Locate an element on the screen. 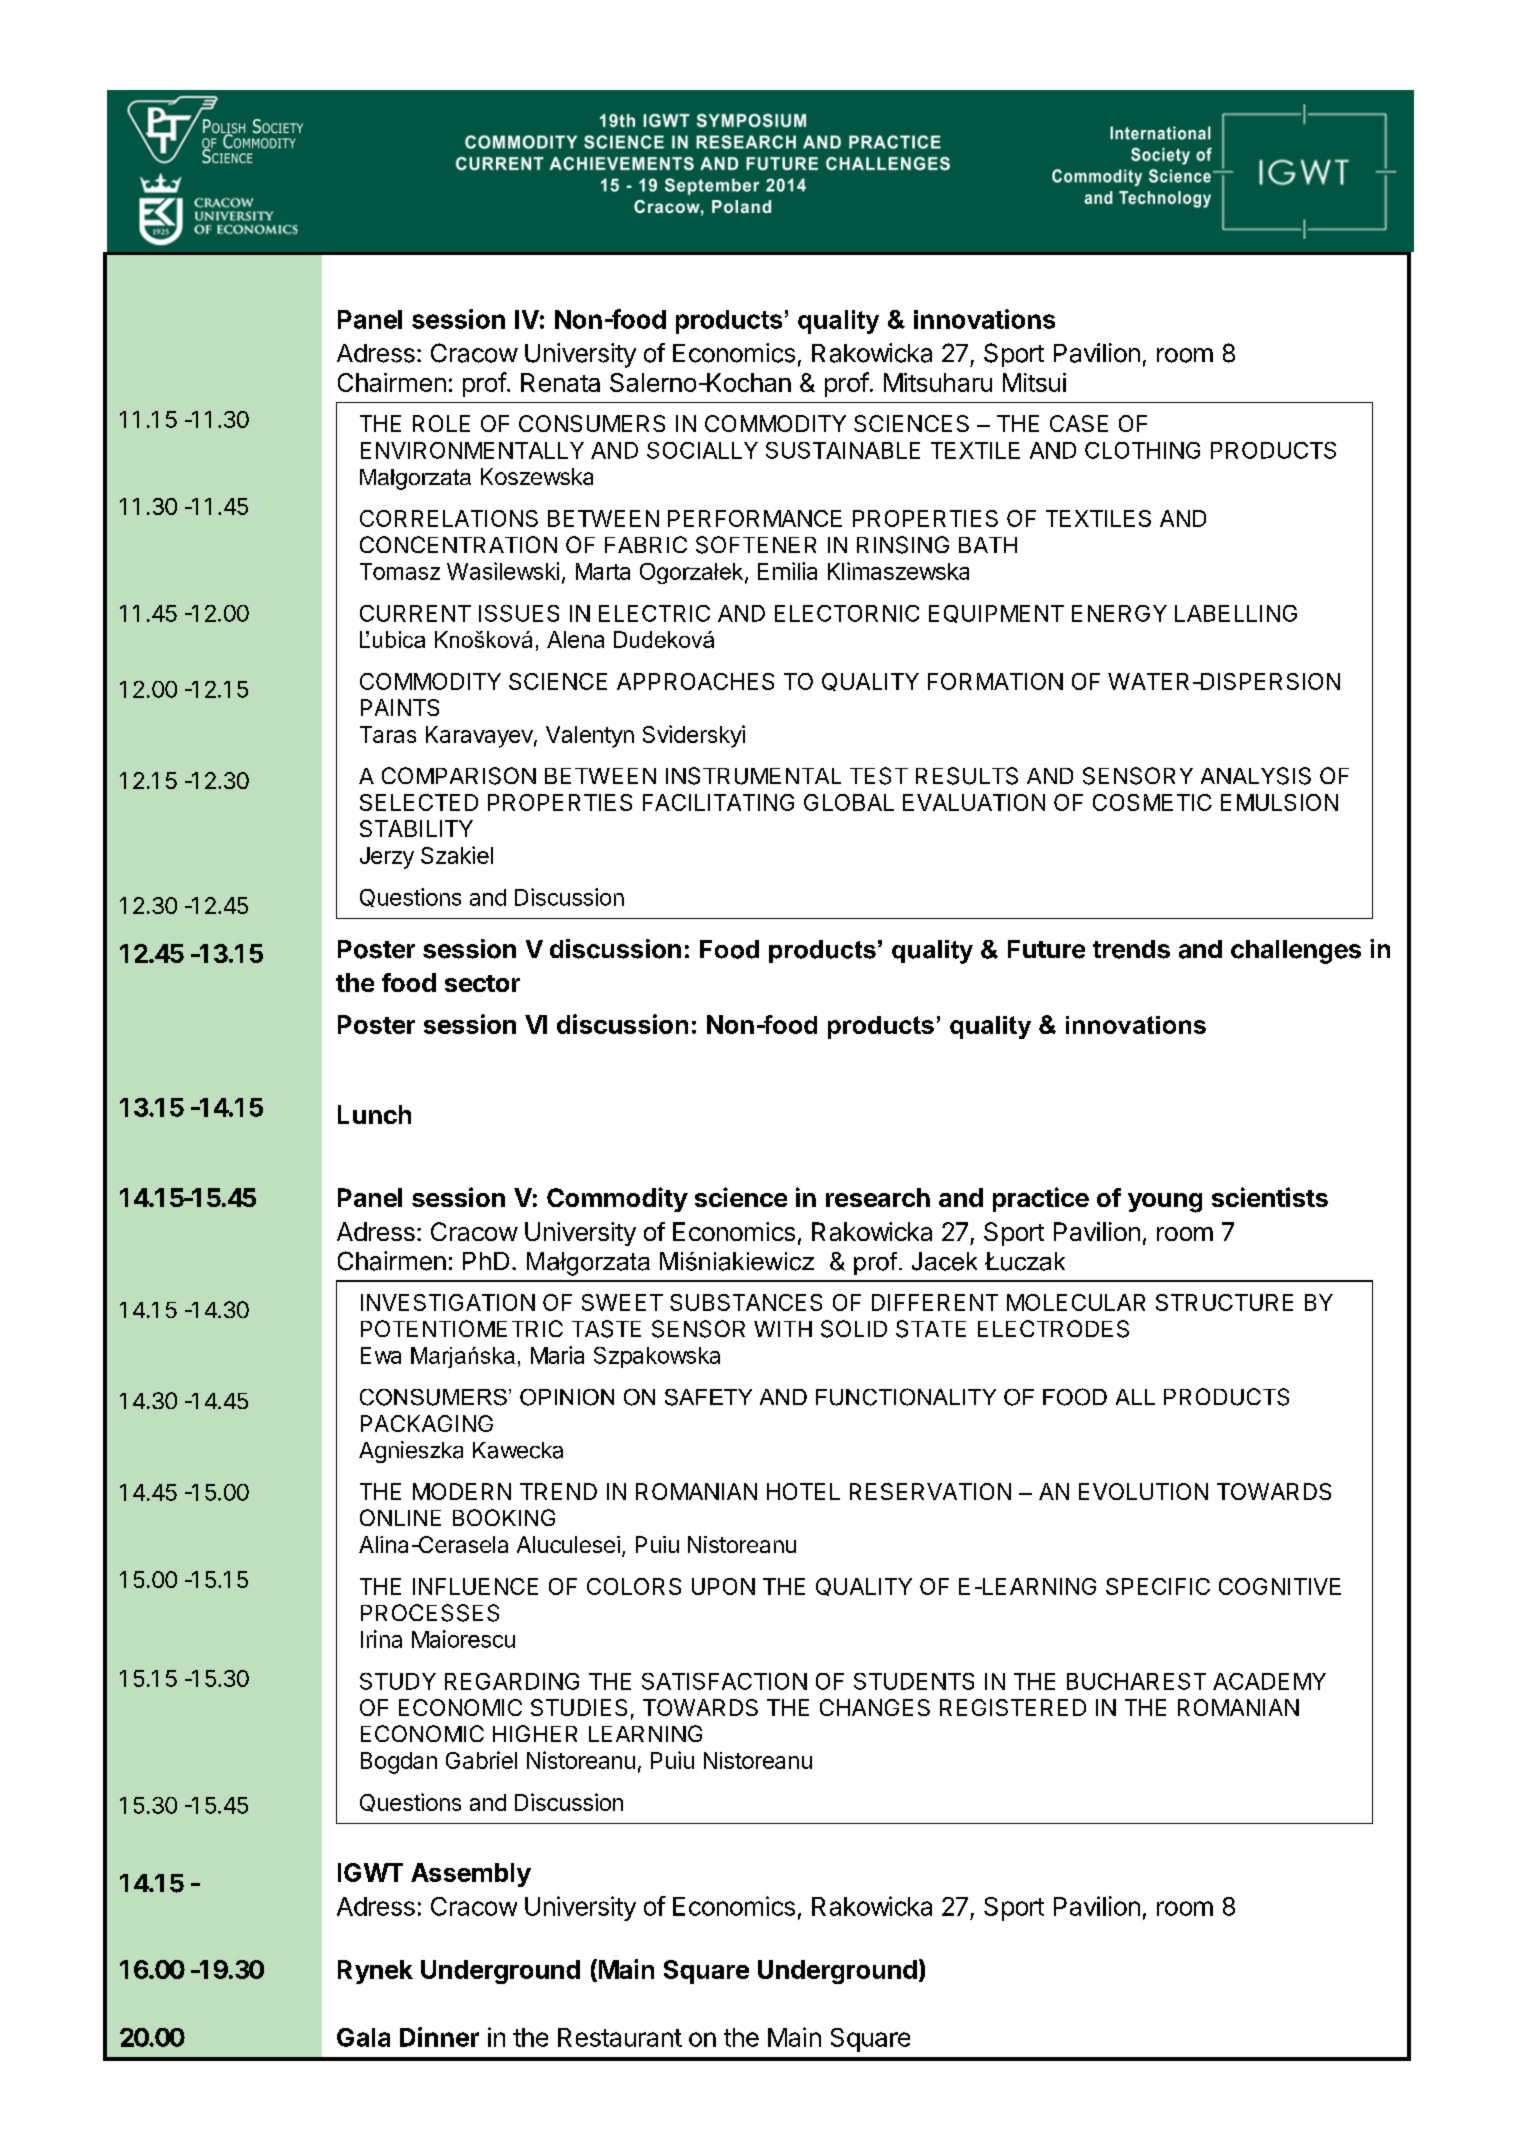 This screenshot has height=2151, width=1521. research is located at coordinates (878, 1197).
